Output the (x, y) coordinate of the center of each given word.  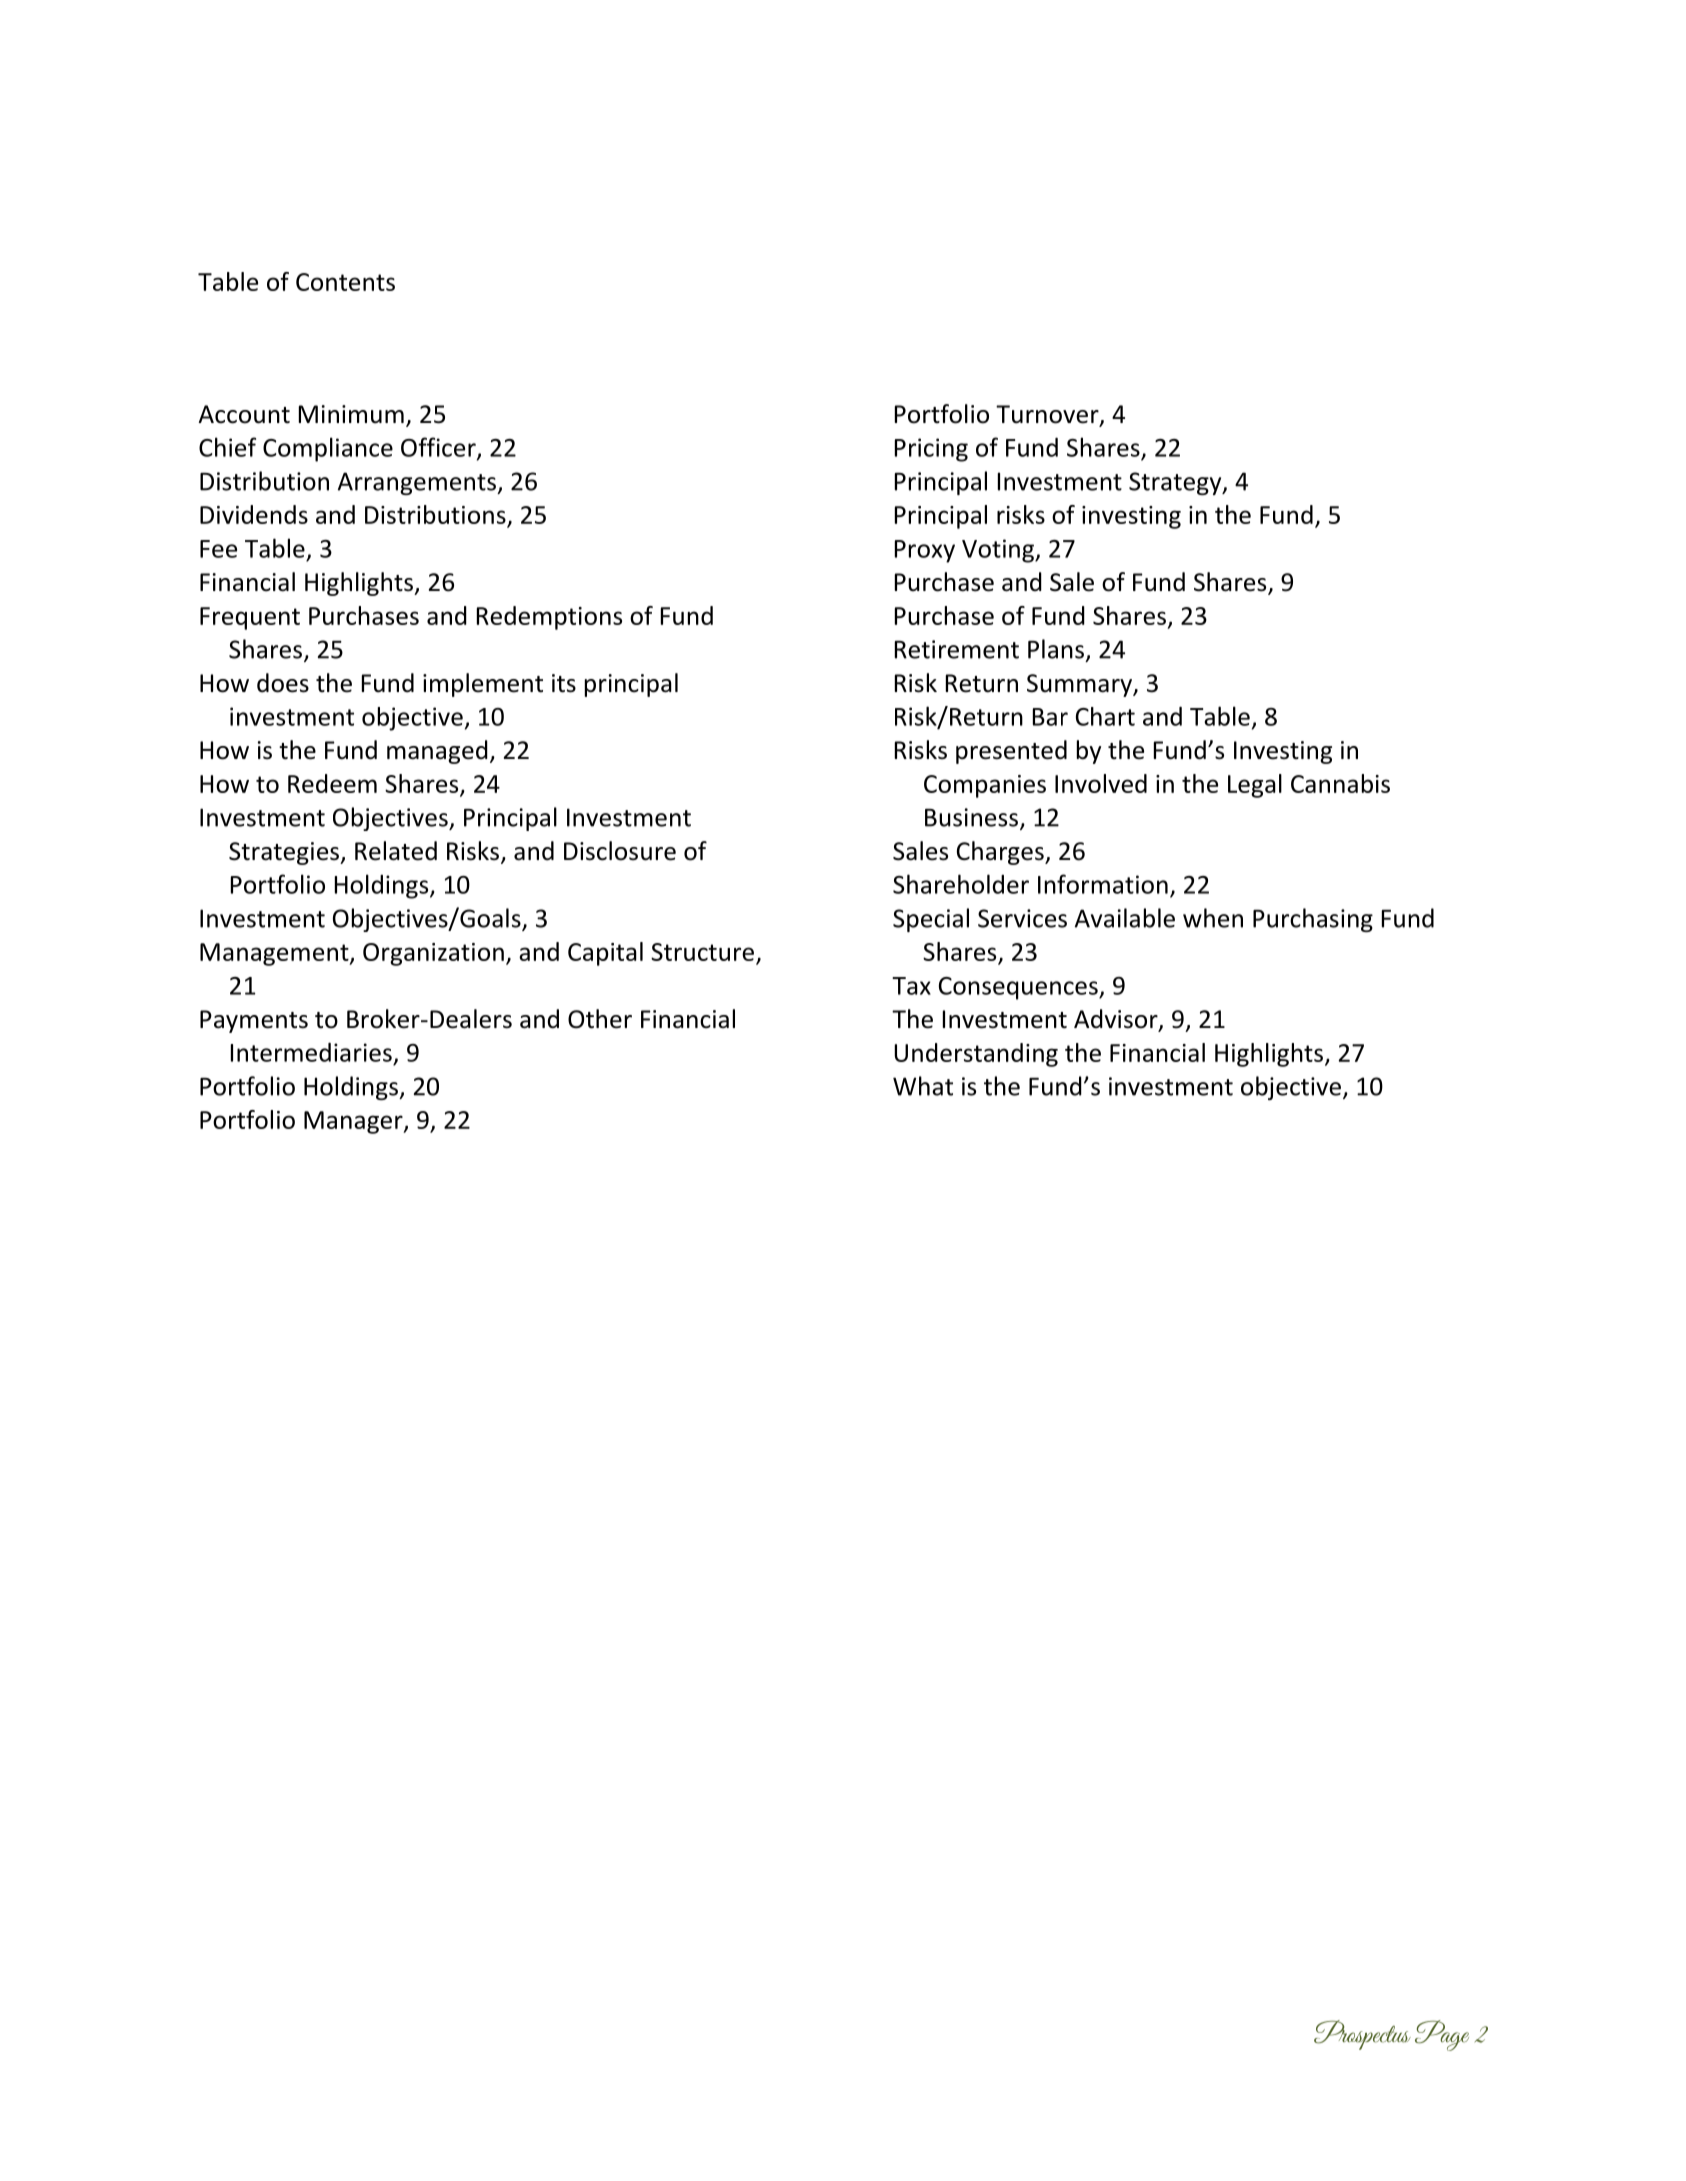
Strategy (1176, 483)
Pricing (931, 450)
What (923, 1086)
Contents (345, 282)
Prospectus (1362, 2035)
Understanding (976, 1055)
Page (1442, 2035)
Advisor (1117, 1020)
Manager (354, 1122)
